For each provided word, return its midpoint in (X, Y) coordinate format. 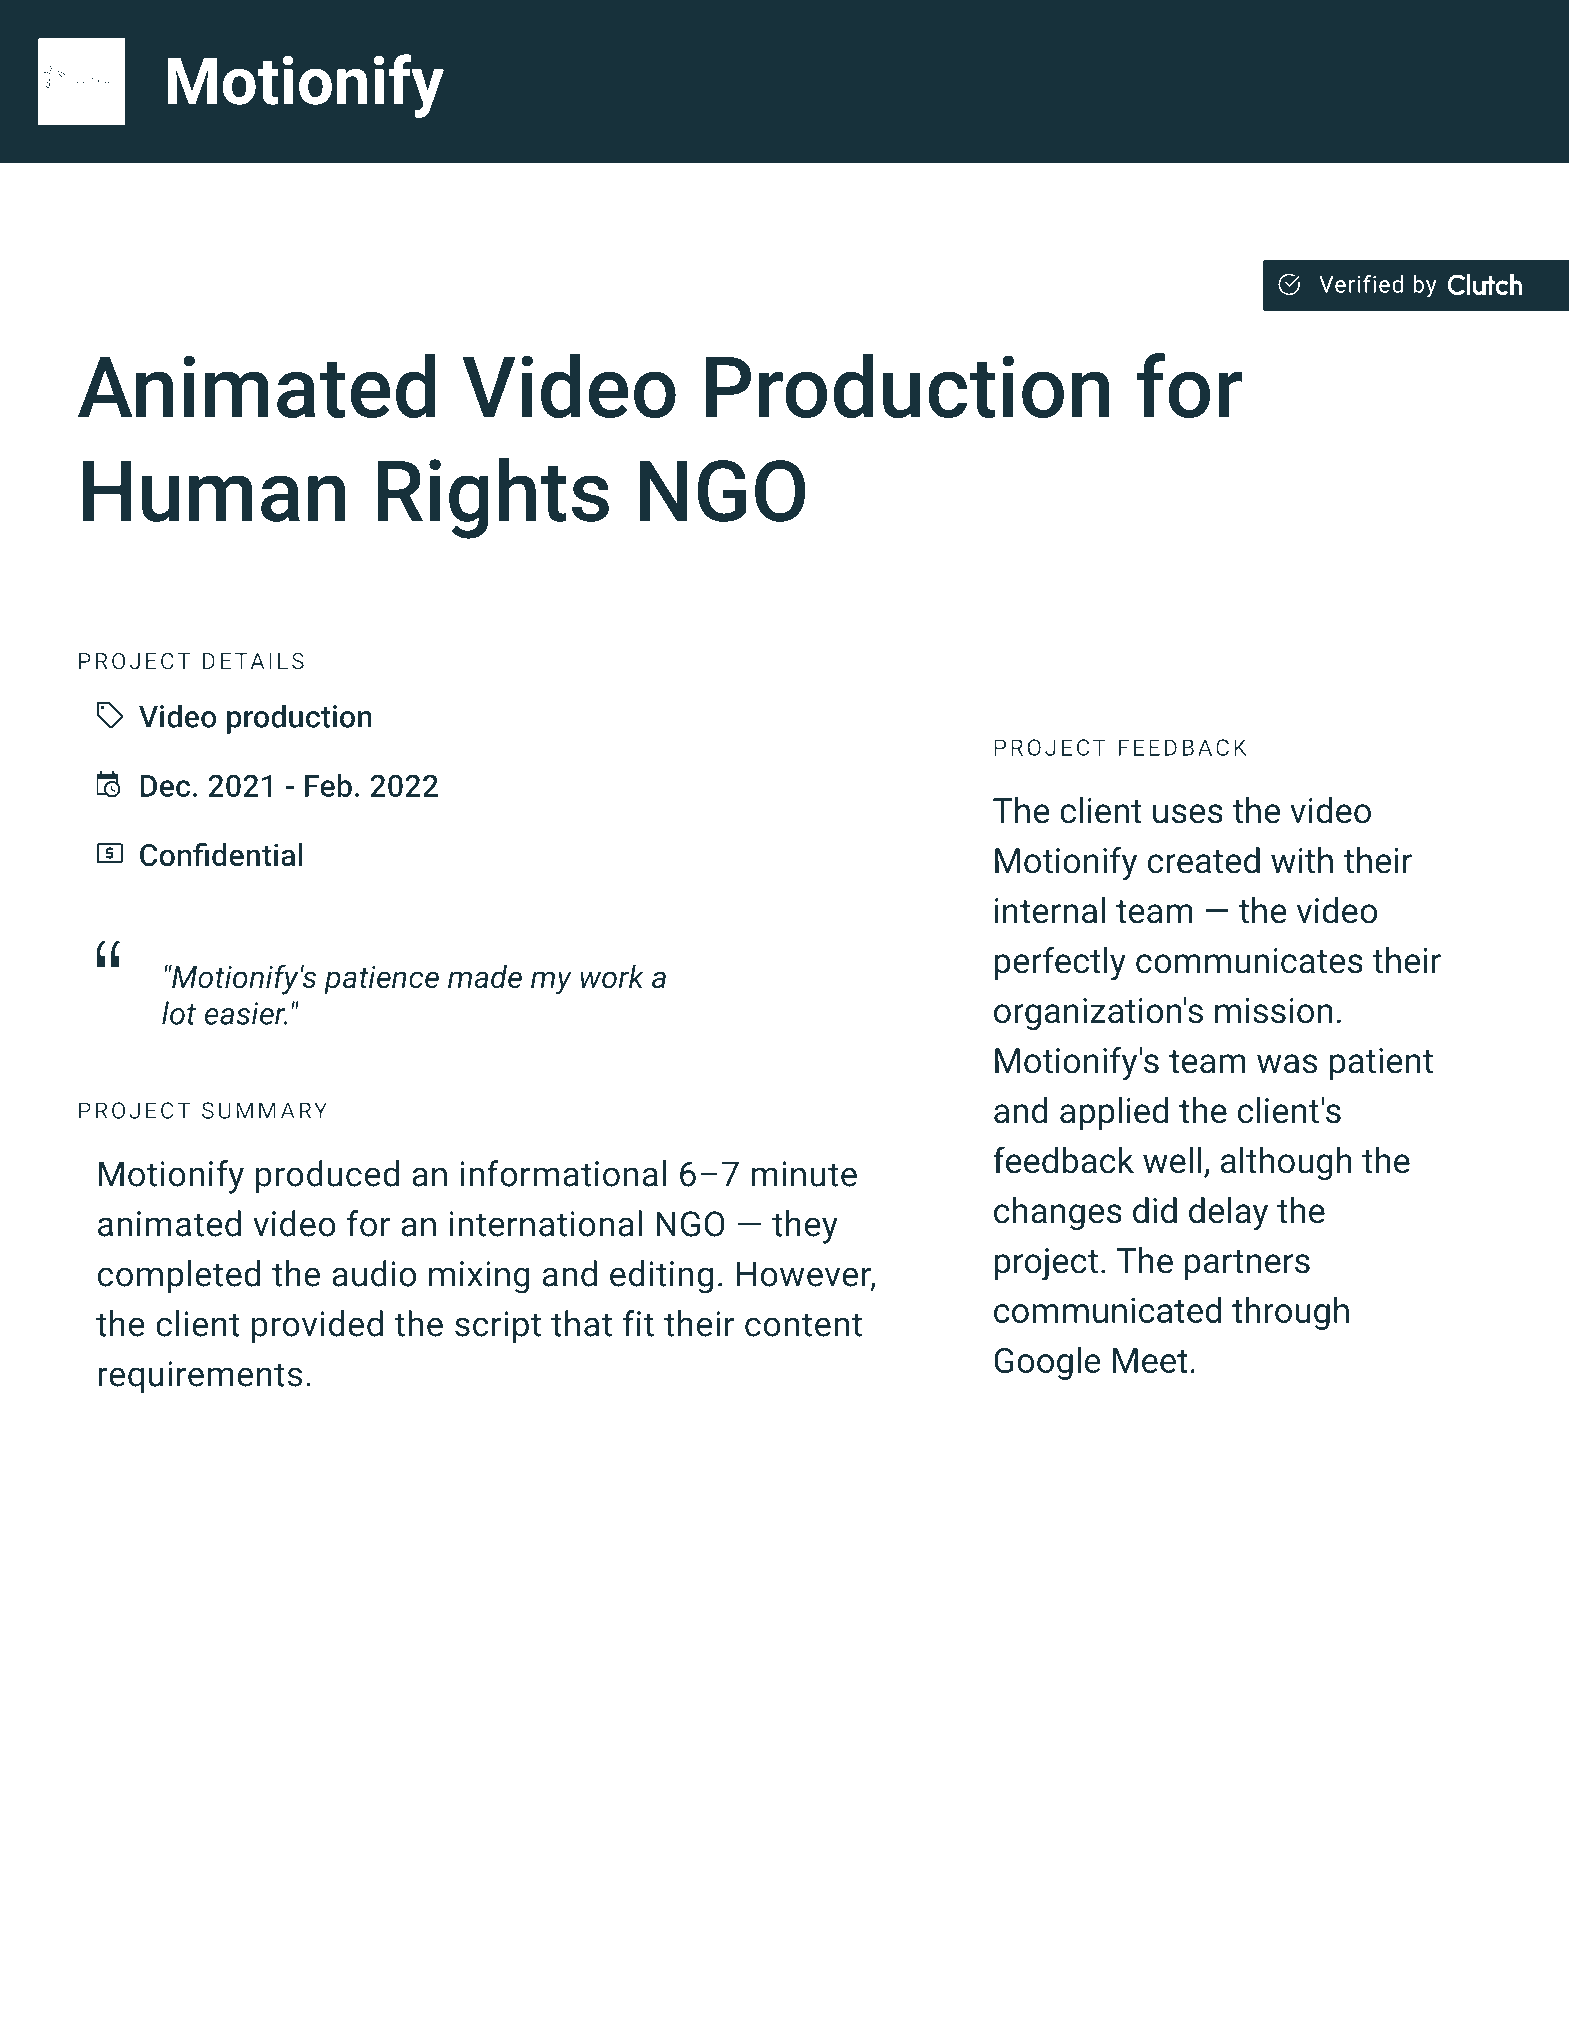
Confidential (221, 854)
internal (1050, 910)
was (1287, 1064)
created (1204, 860)
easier (246, 1013)
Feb (328, 785)
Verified (1361, 284)
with (1302, 860)
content (803, 1325)
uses (1188, 814)
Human (214, 491)
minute (804, 1174)
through (1290, 1313)
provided (317, 1327)
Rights (493, 498)
